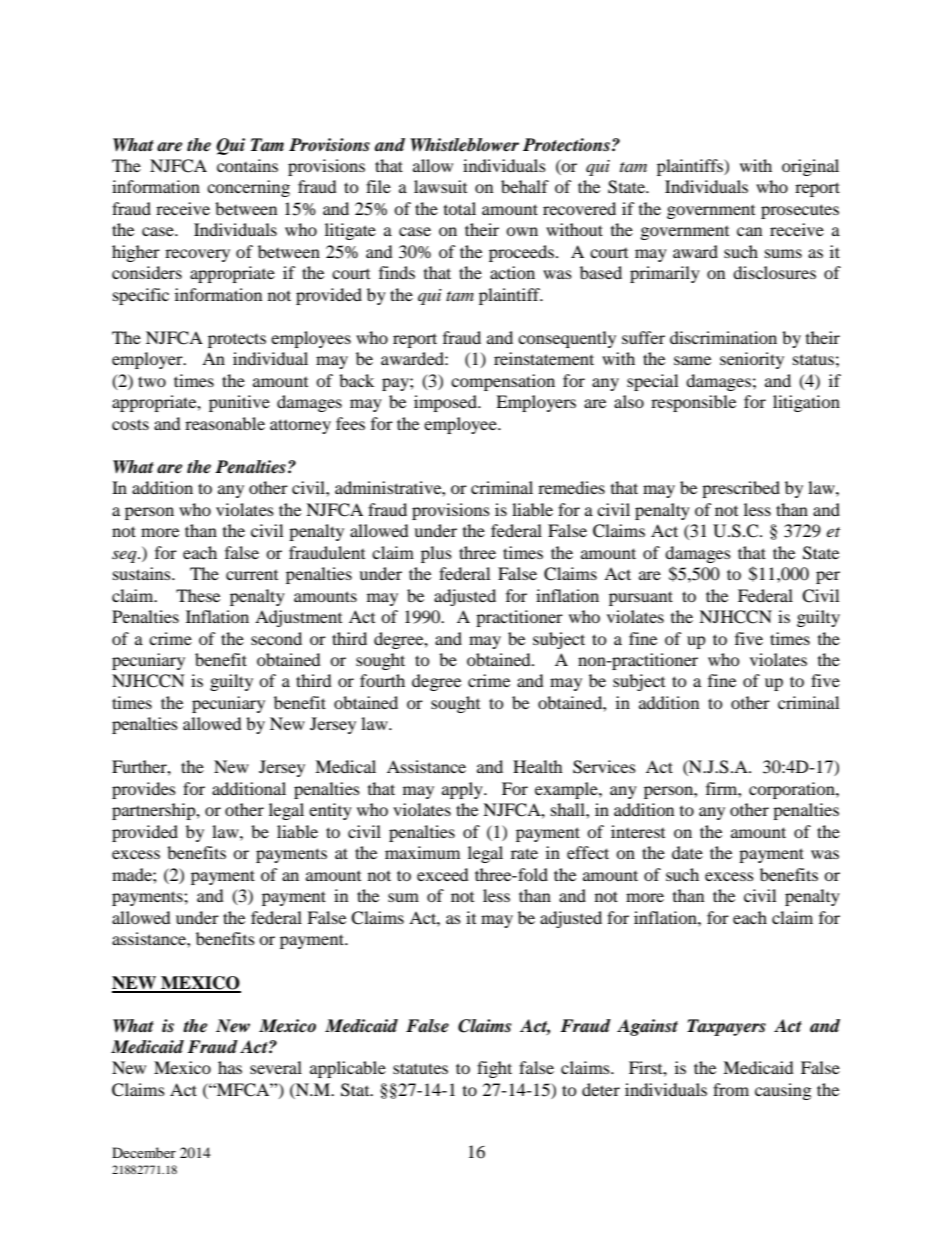  Describe the element at coordinates (731, 1089) in the screenshot. I see `from` at that location.
